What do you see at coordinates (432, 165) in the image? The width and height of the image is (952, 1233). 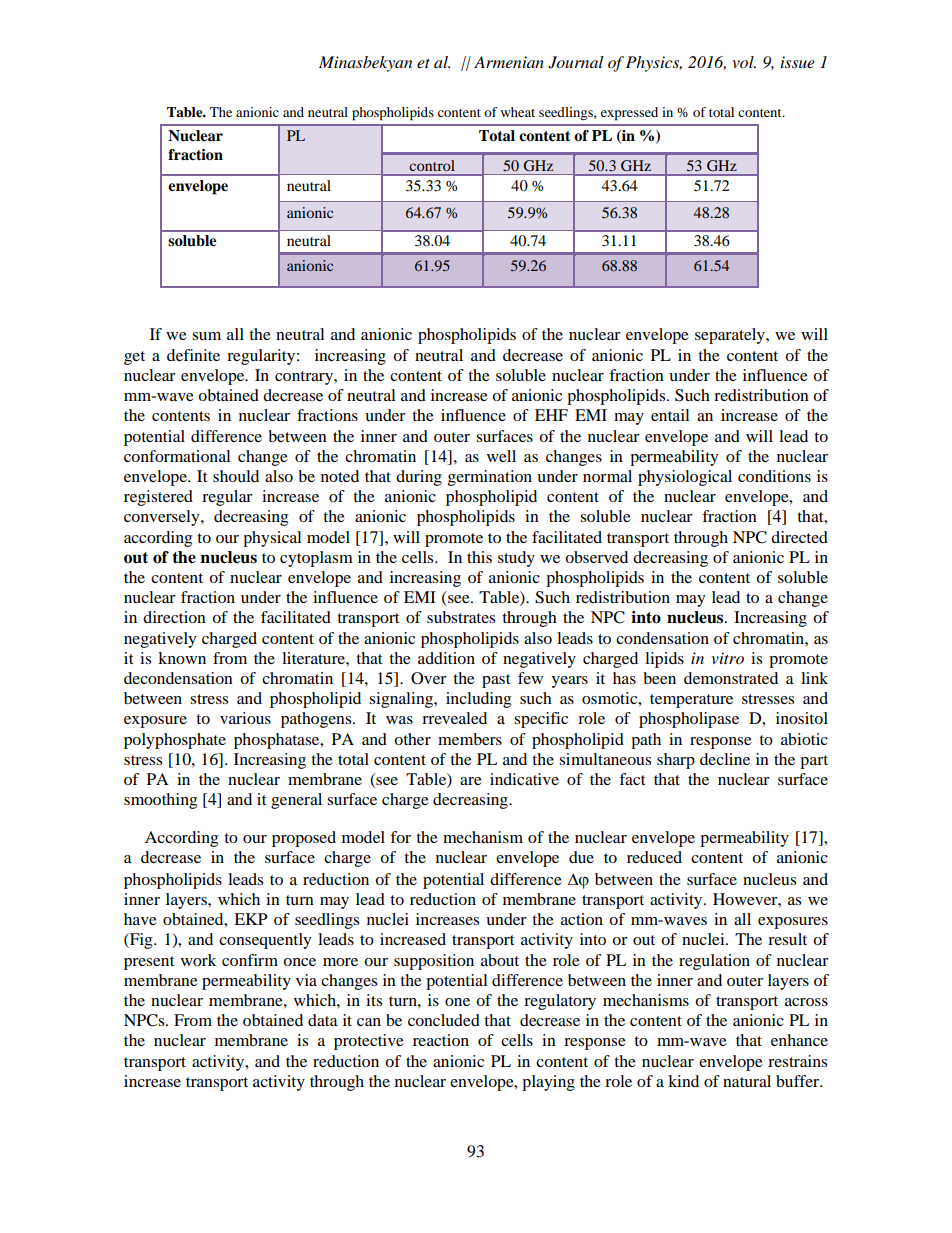 I see `control` at bounding box center [432, 165].
